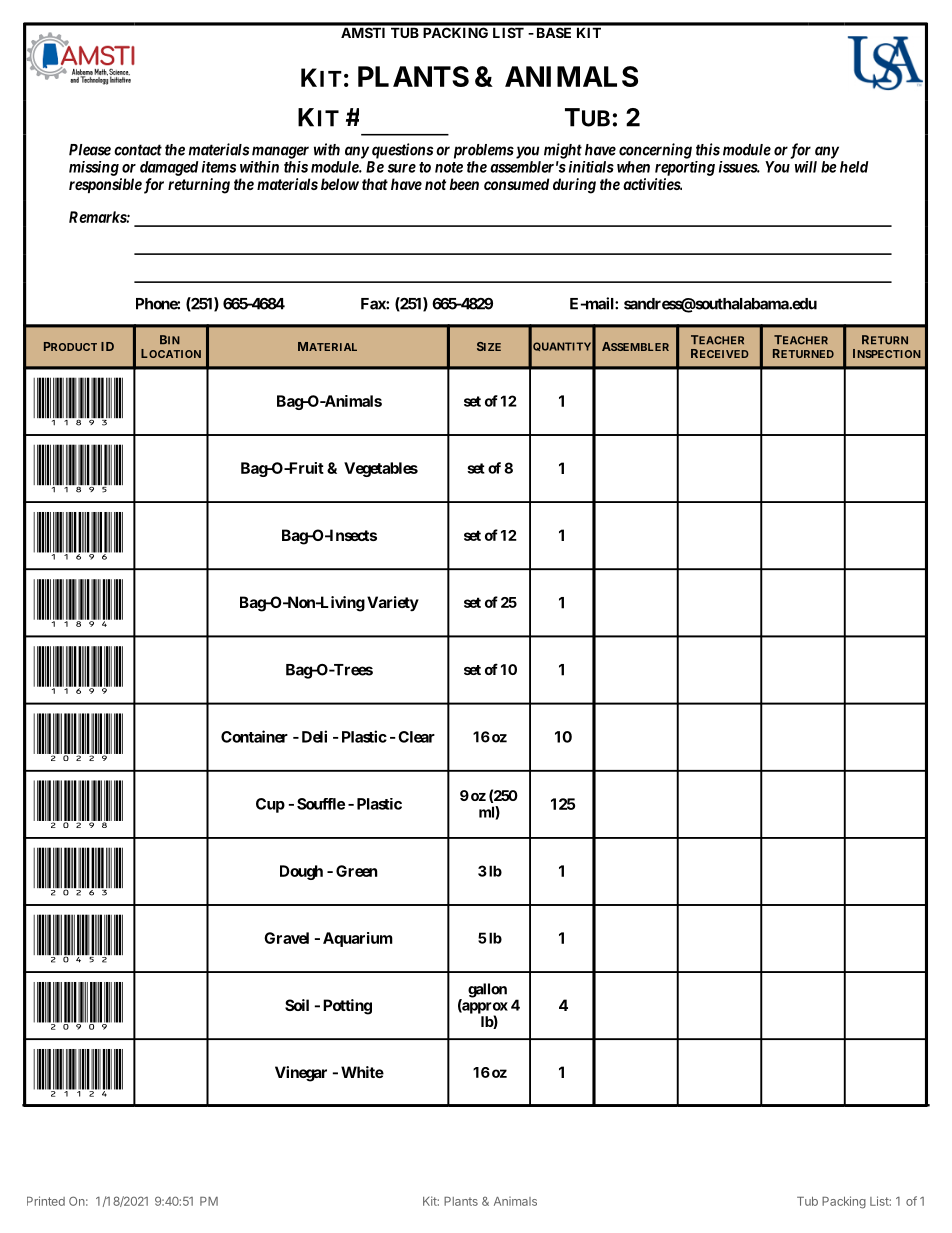  What do you see at coordinates (46, 1201) in the document?
I see `Printed` at bounding box center [46, 1201].
